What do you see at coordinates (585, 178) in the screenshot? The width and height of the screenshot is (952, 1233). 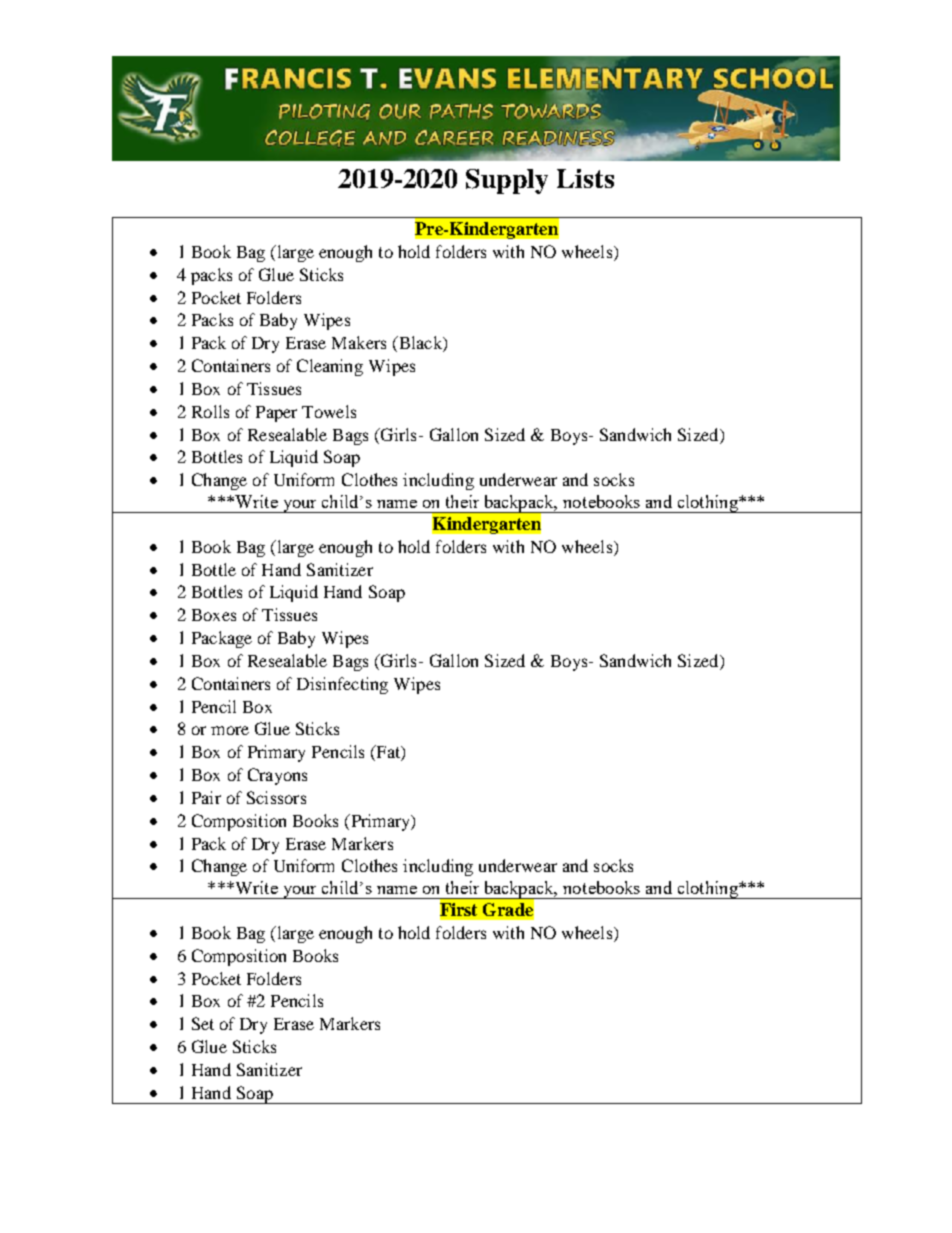 I see `Lists` at bounding box center [585, 178].
